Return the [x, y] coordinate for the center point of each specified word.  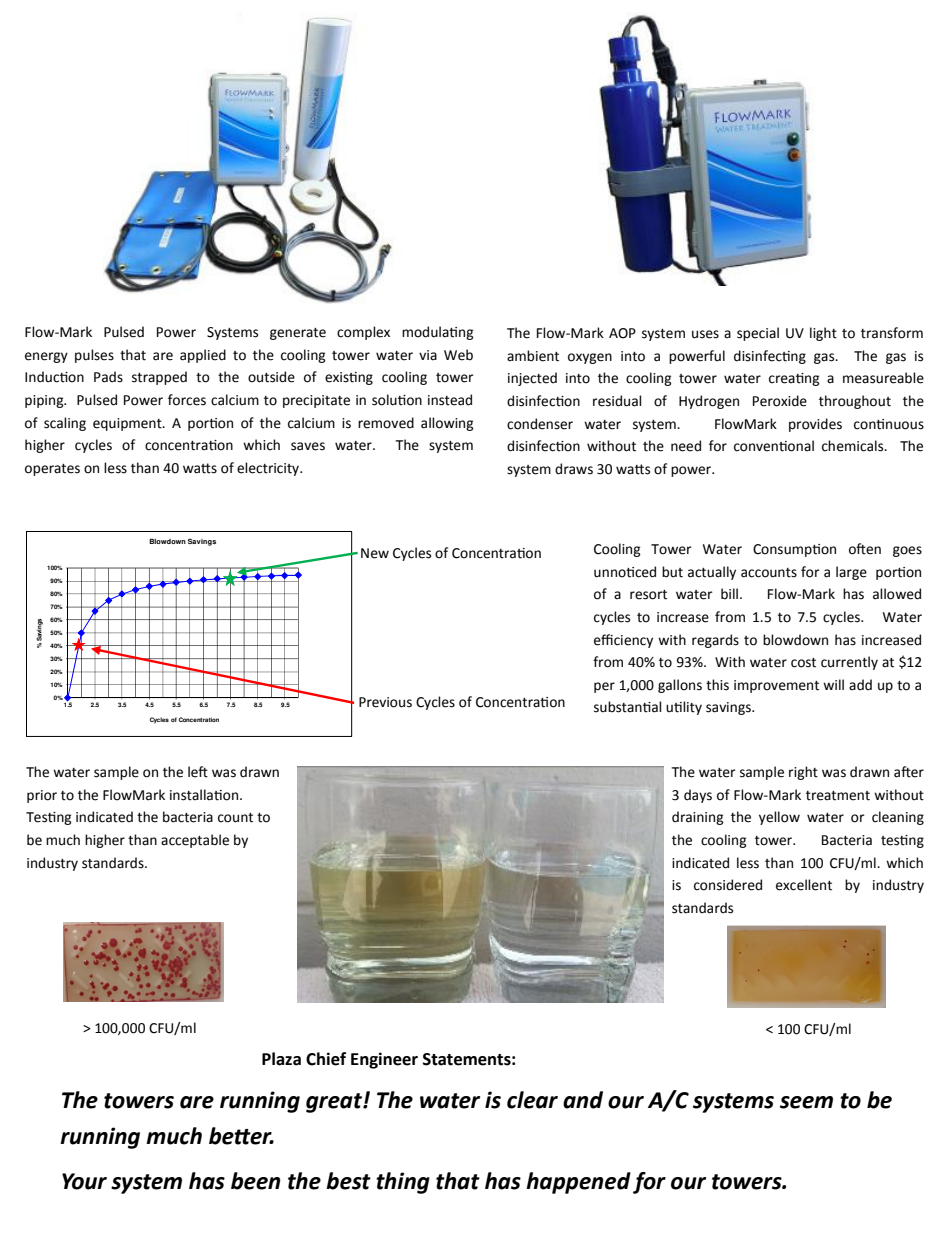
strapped [159, 378]
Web [458, 355]
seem [806, 1102]
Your [84, 1181]
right [803, 773]
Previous [385, 702]
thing [403, 1183]
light [823, 334]
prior [42, 796]
